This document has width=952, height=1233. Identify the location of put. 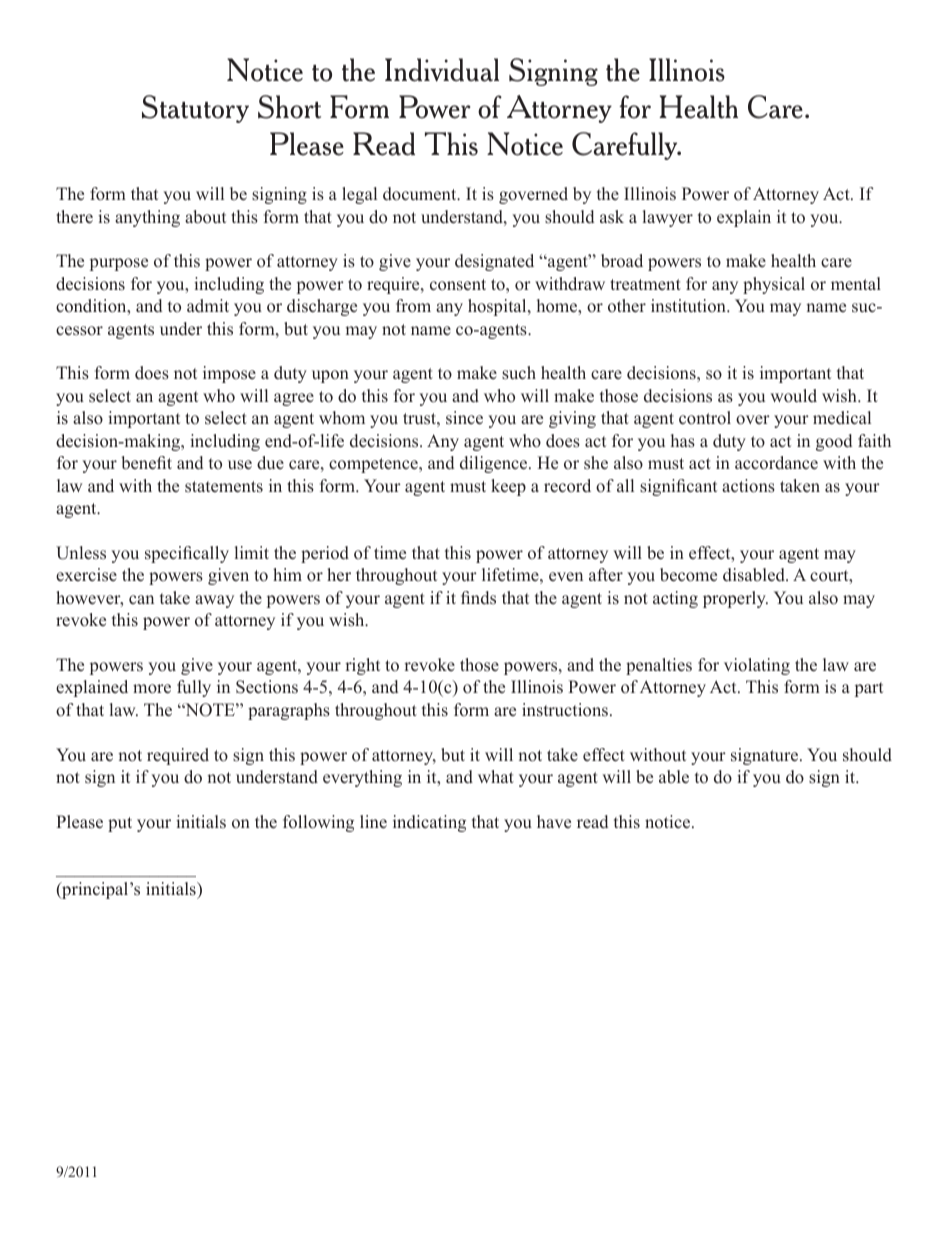
(120, 824).
